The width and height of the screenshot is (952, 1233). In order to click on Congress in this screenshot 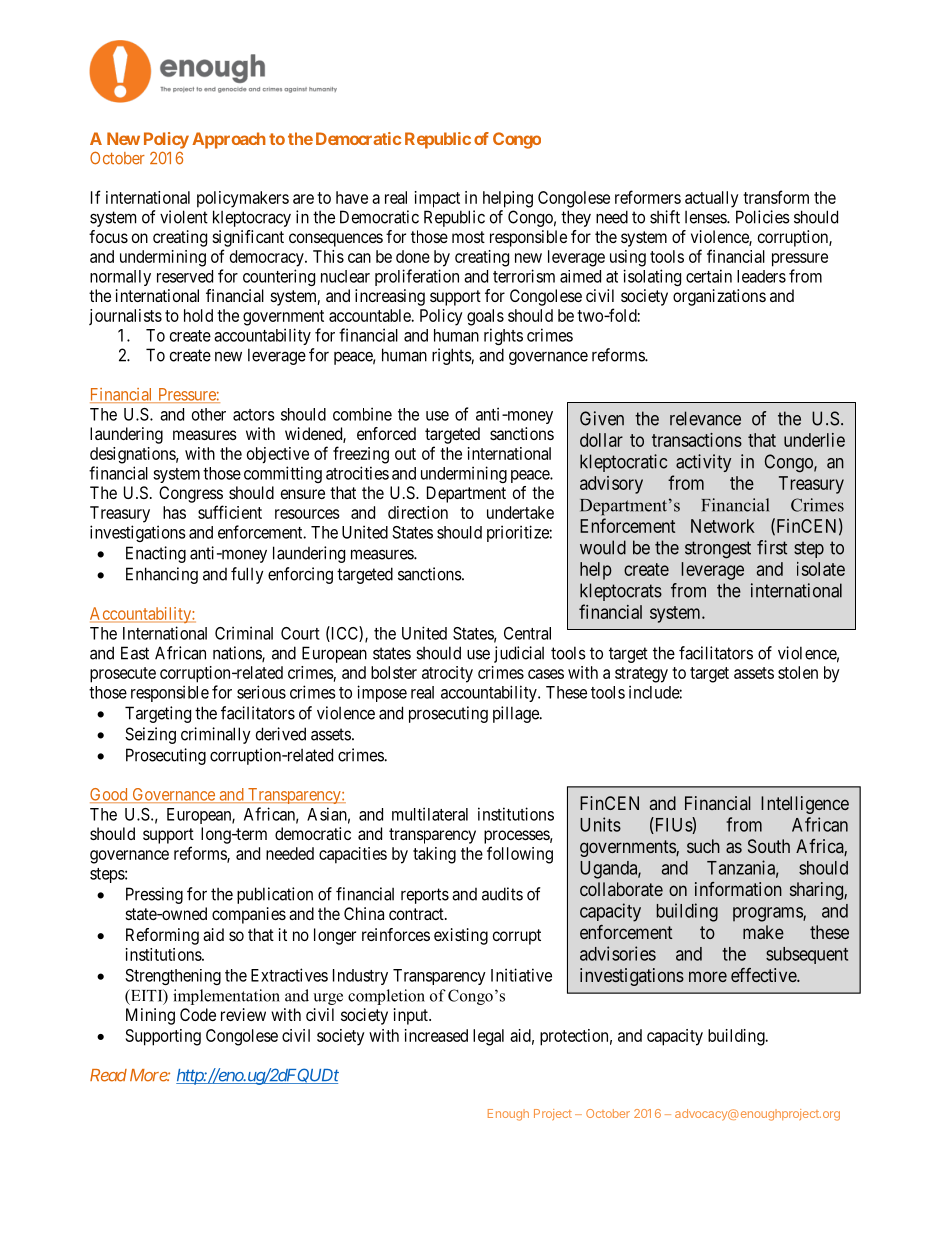, I will do `click(191, 494)`.
